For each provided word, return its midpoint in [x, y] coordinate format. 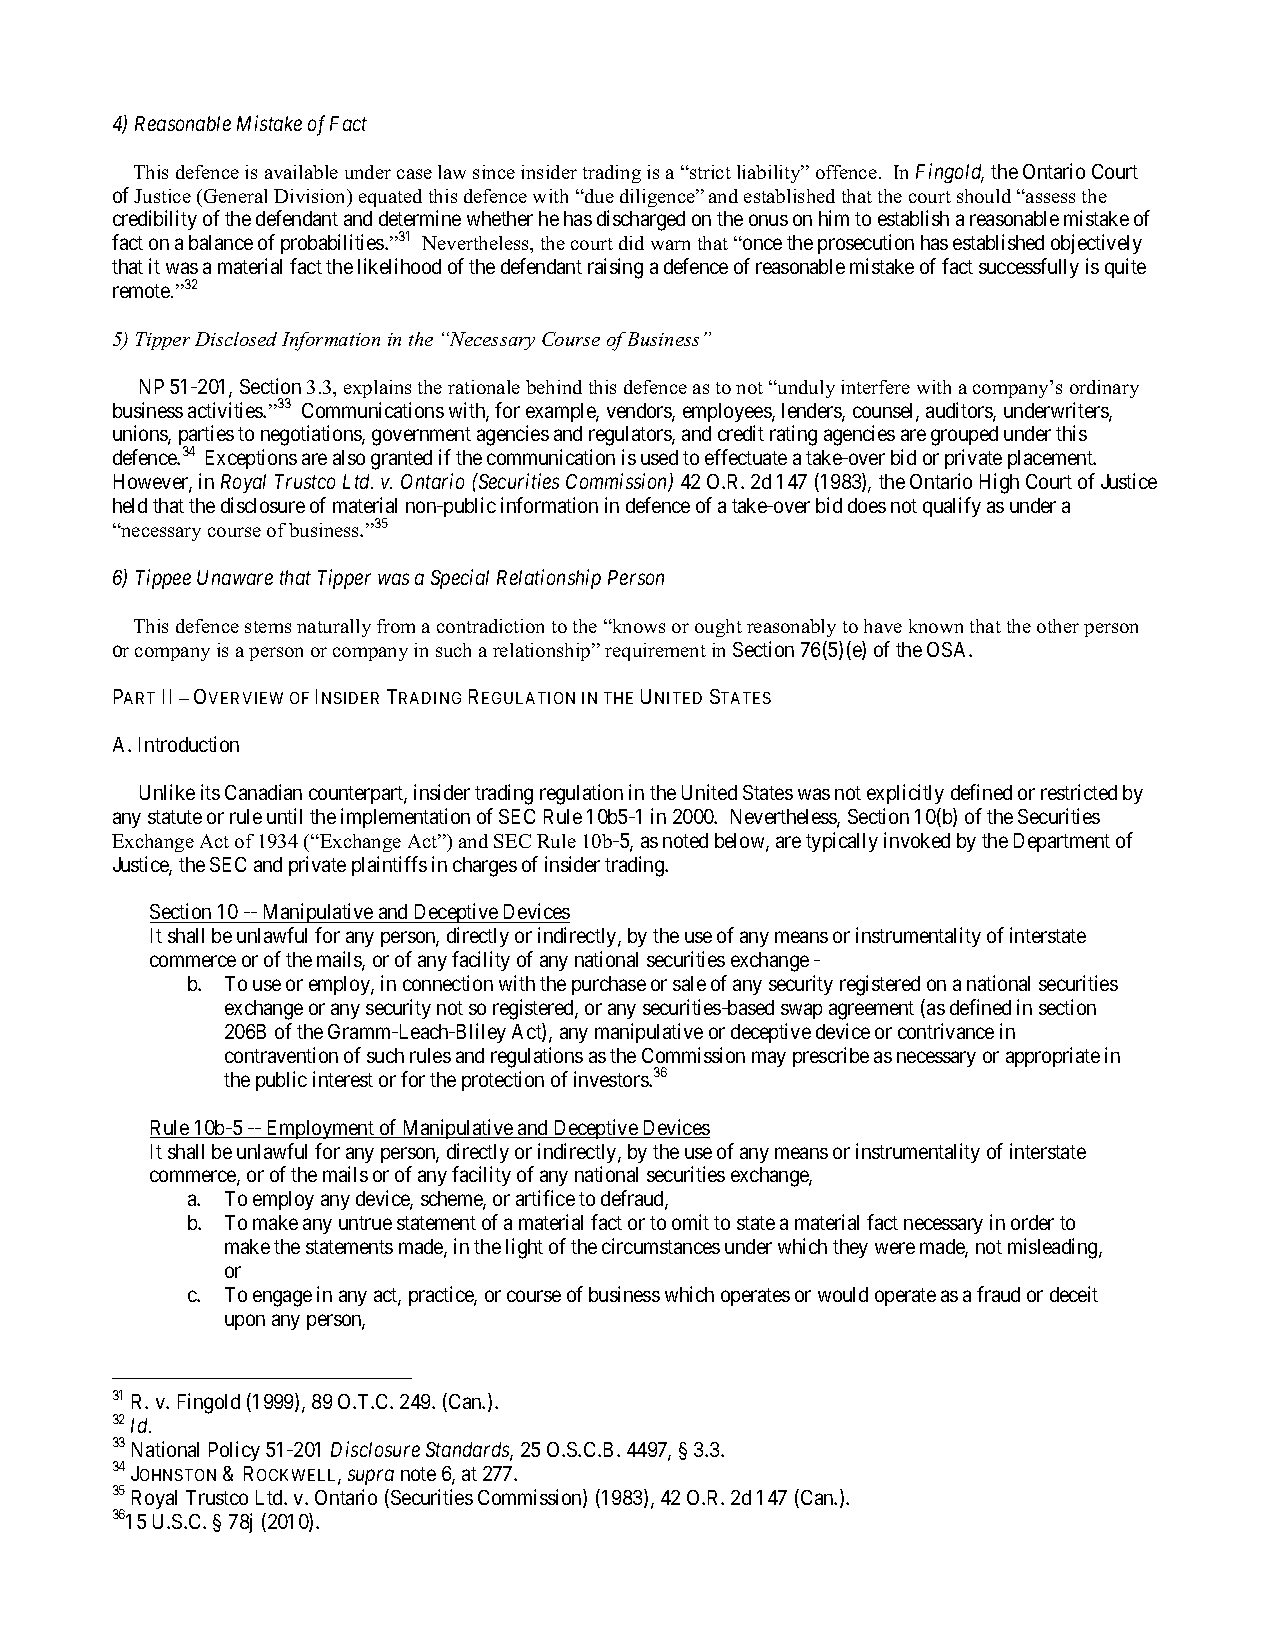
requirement [655, 652]
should [984, 196]
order [1032, 1222]
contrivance [946, 1031]
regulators [631, 436]
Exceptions [251, 459]
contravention [281, 1055]
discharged [641, 220]
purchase [609, 985]
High [999, 483]
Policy [234, 1451]
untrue [365, 1223]
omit [690, 1222]
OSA [948, 649]
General [235, 196]
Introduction [189, 744]
